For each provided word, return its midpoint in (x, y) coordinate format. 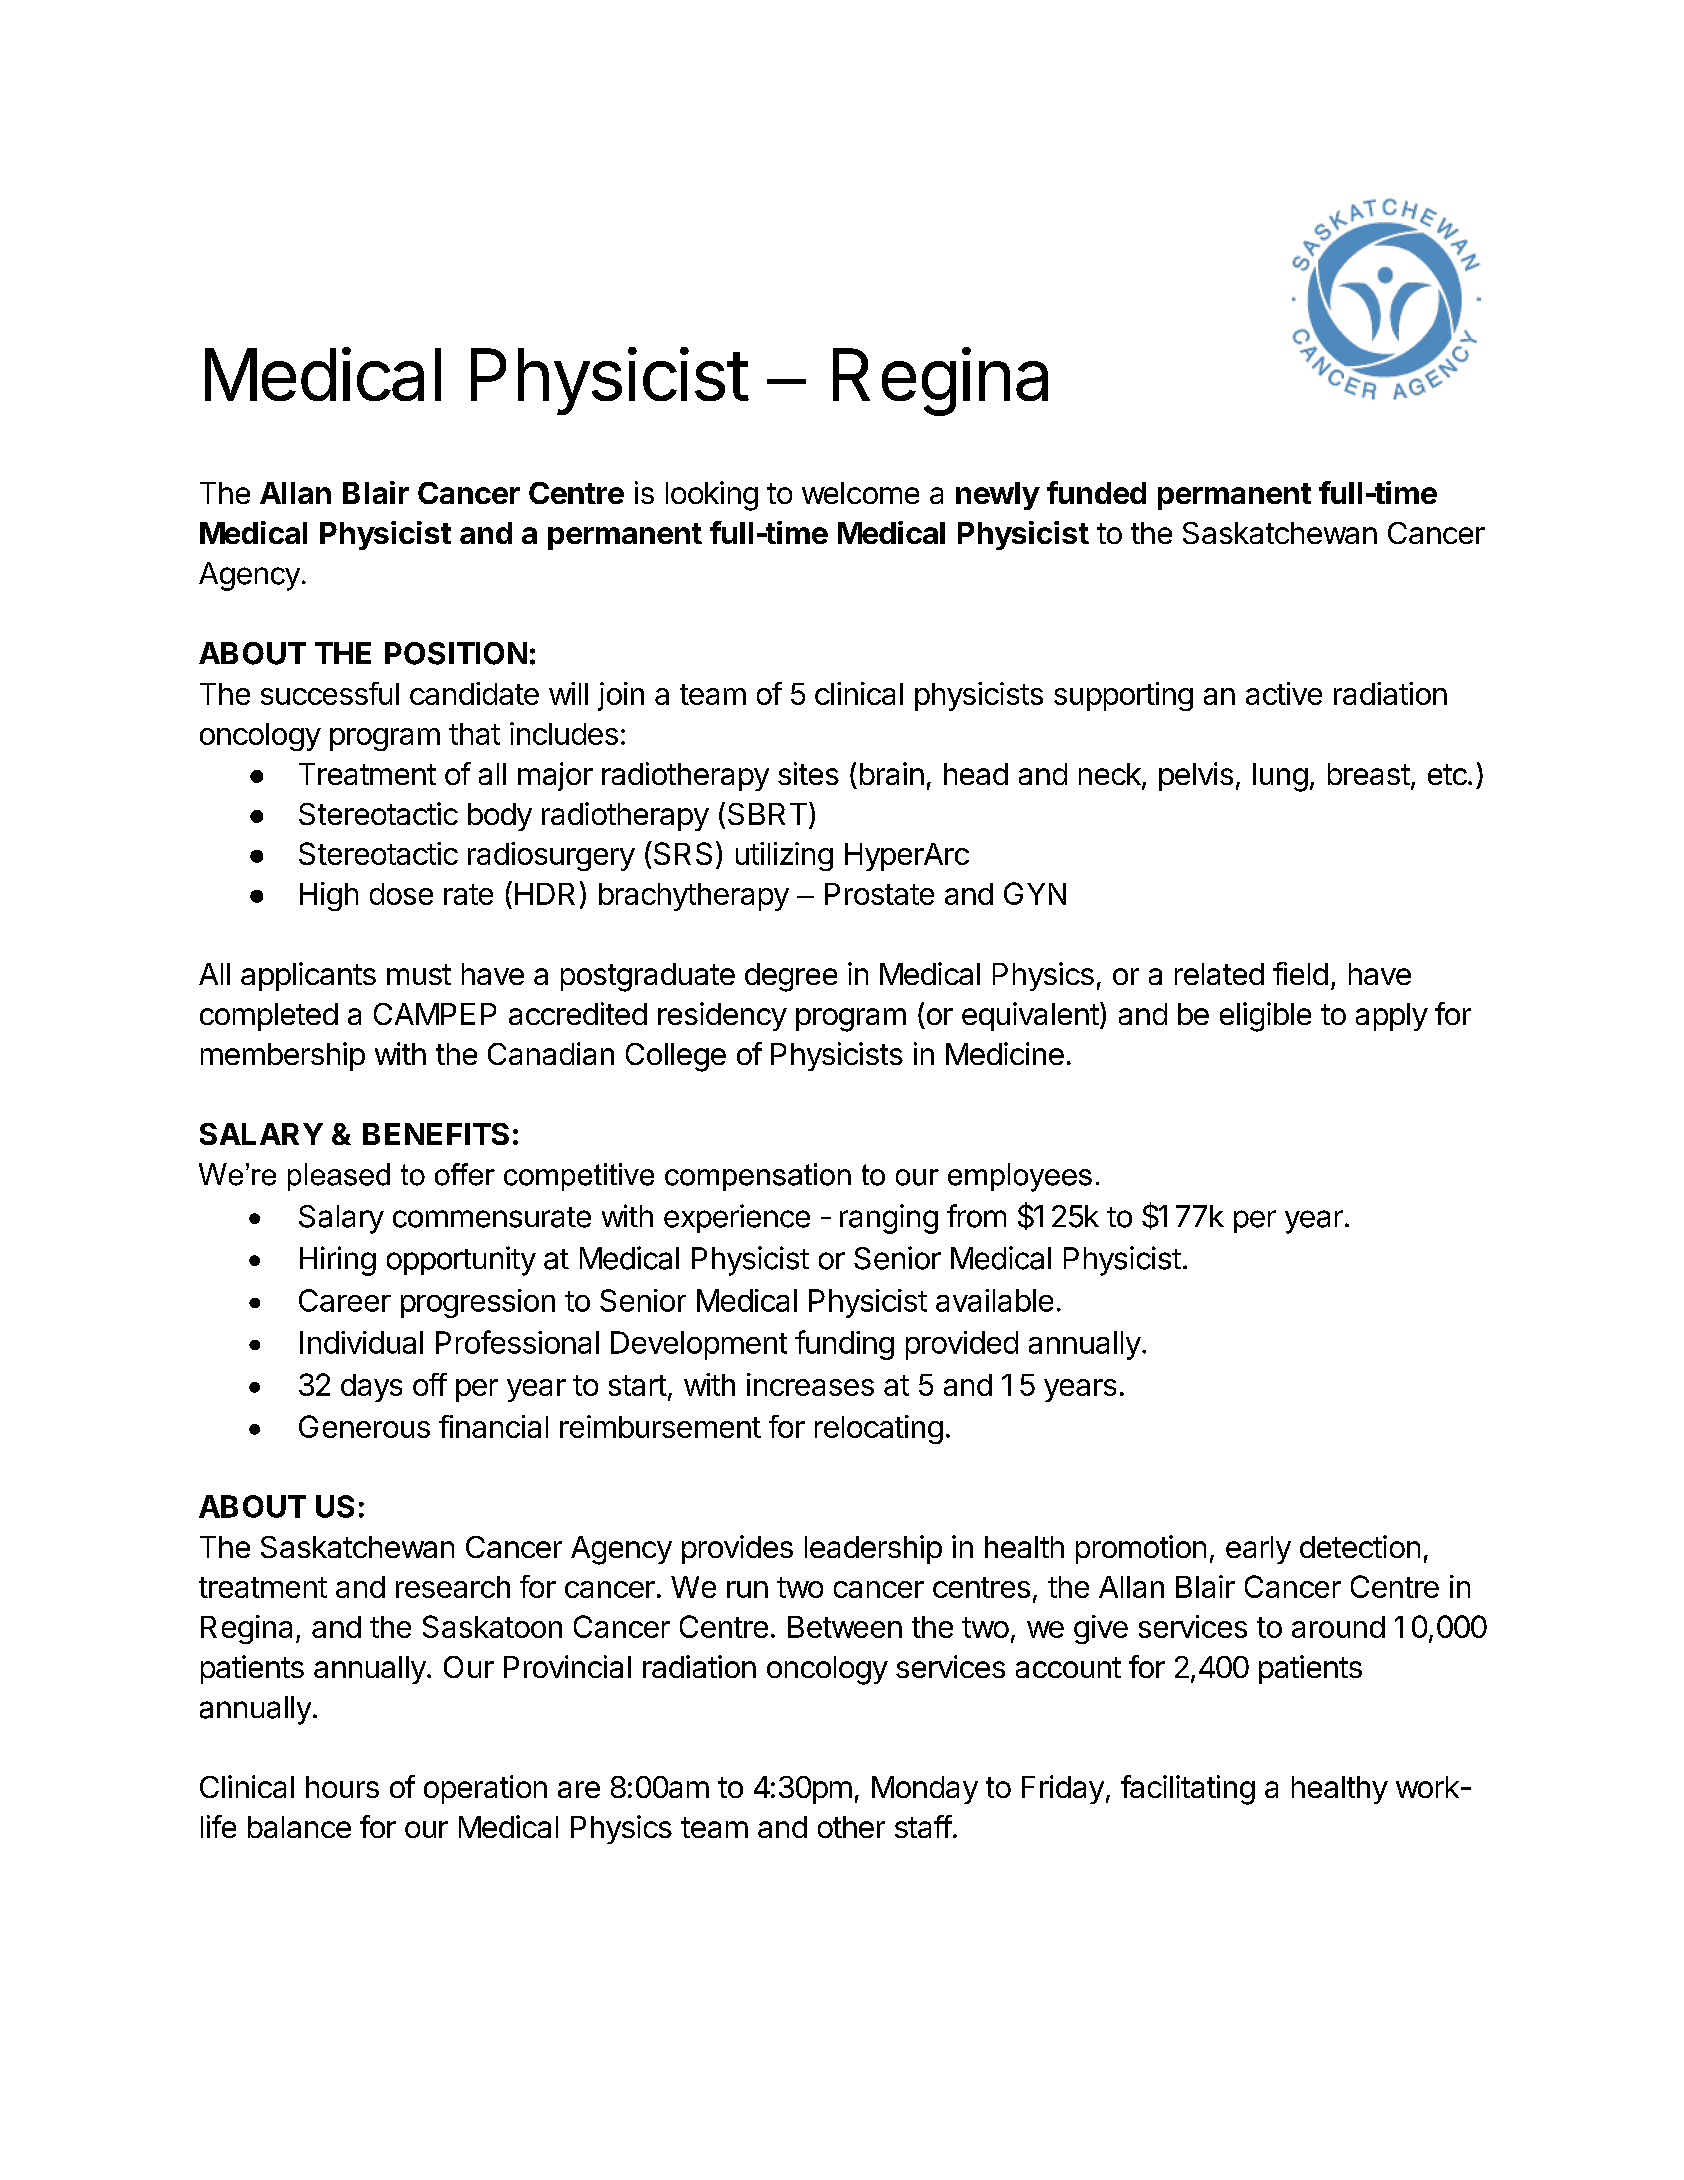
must (419, 974)
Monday (925, 1790)
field (1300, 973)
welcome (860, 493)
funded (1096, 492)
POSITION (456, 653)
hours (342, 1787)
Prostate (879, 894)
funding (844, 1345)
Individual (361, 1342)
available (994, 1300)
